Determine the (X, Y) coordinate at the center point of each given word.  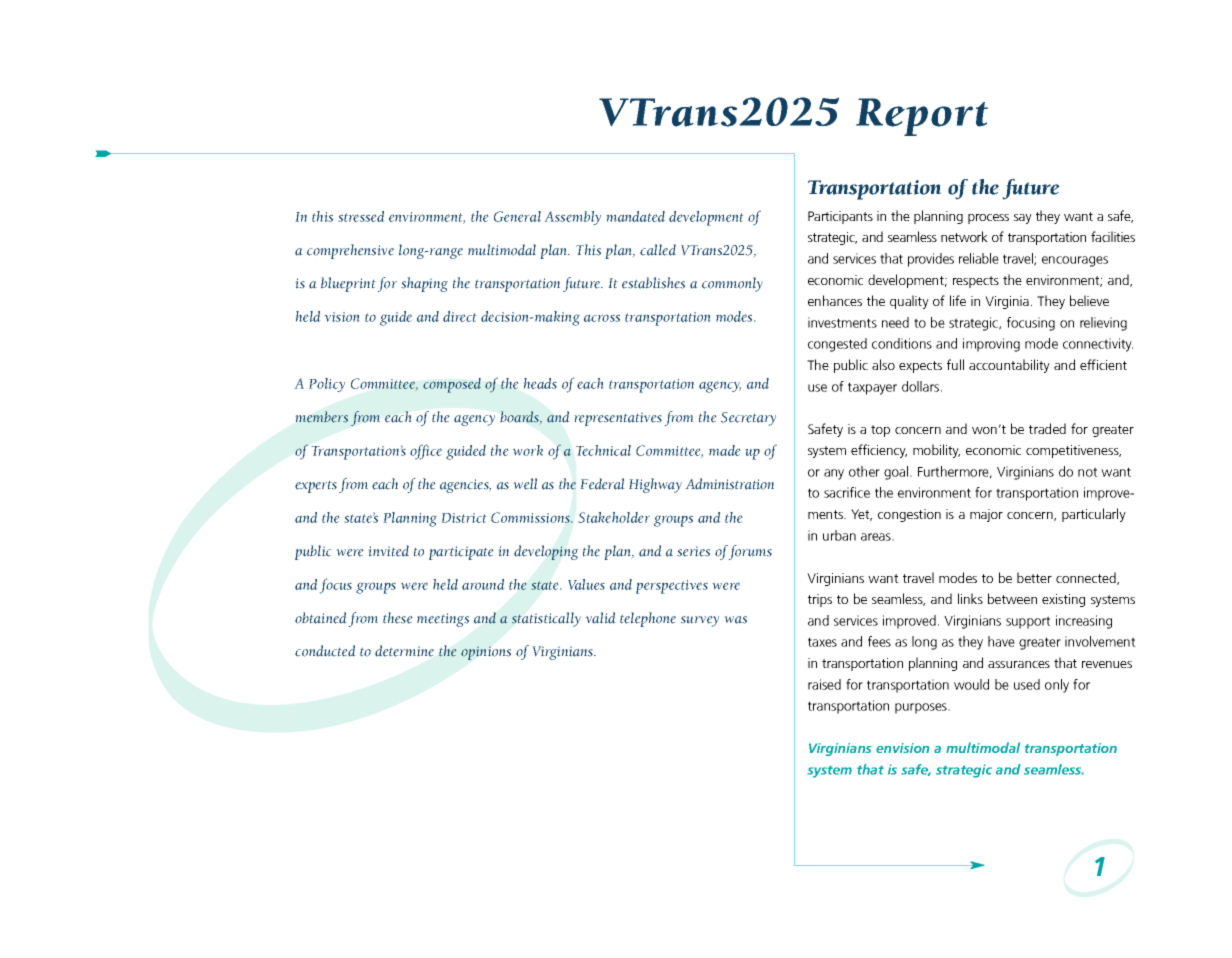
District (464, 518)
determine (404, 651)
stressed (361, 216)
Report (922, 117)
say (1023, 219)
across (602, 318)
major (986, 515)
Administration (729, 484)
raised (824, 684)
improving (991, 345)
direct (460, 316)
